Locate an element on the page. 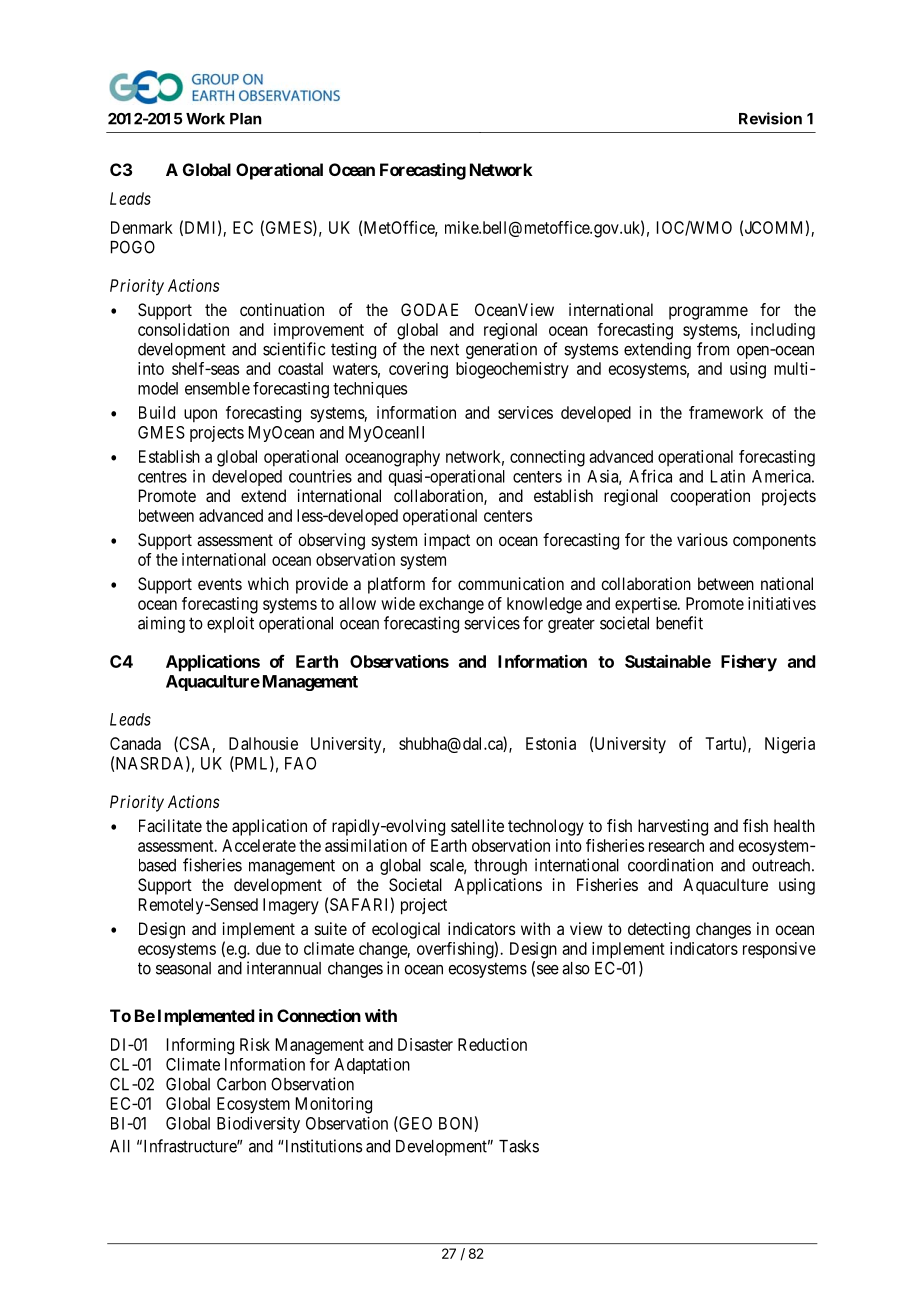  Plan is located at coordinates (246, 119).
